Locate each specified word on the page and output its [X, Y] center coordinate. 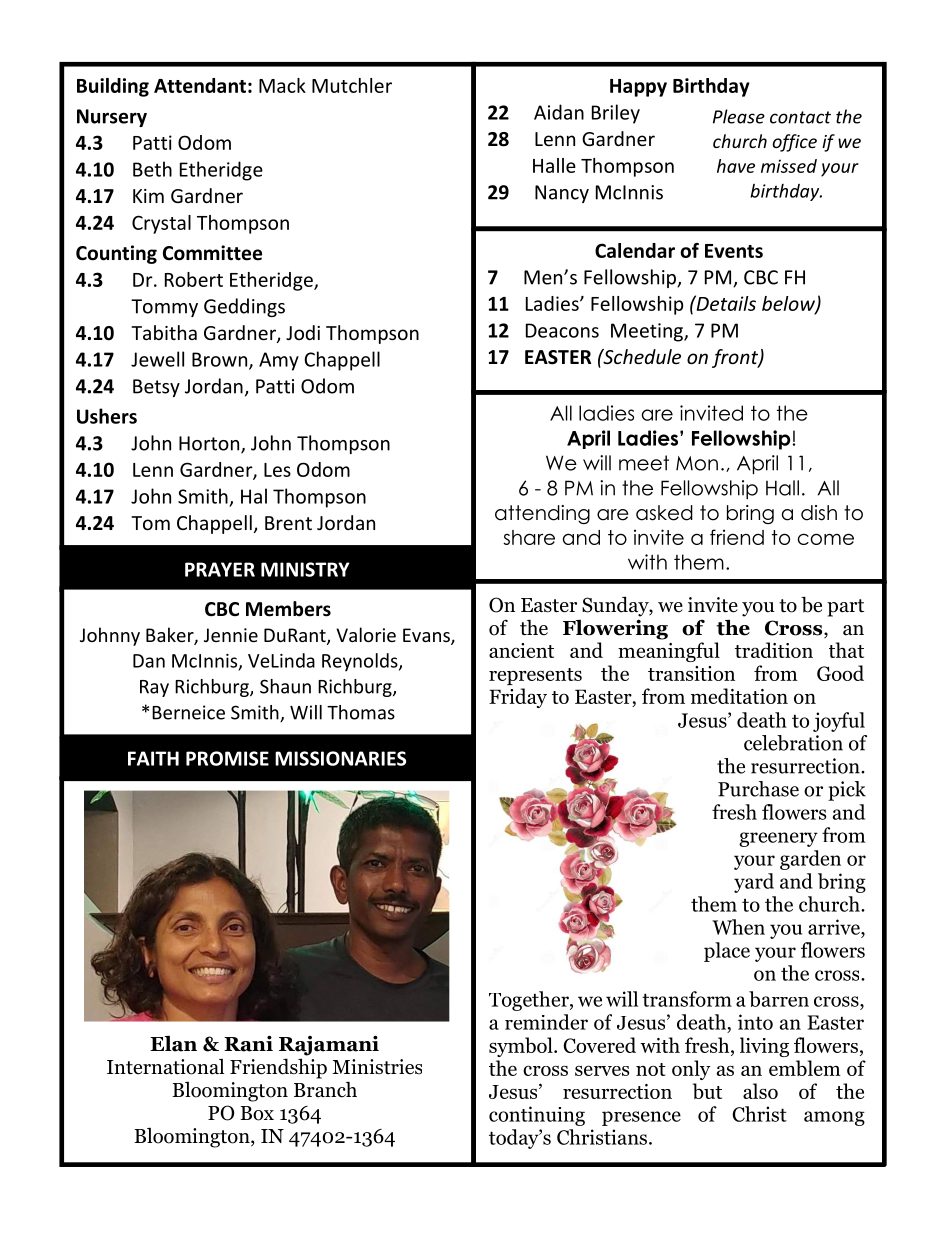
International [165, 1067]
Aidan [559, 112]
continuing [537, 1116]
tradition [774, 650]
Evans [427, 636]
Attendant [200, 85]
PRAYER [220, 569]
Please [739, 116]
